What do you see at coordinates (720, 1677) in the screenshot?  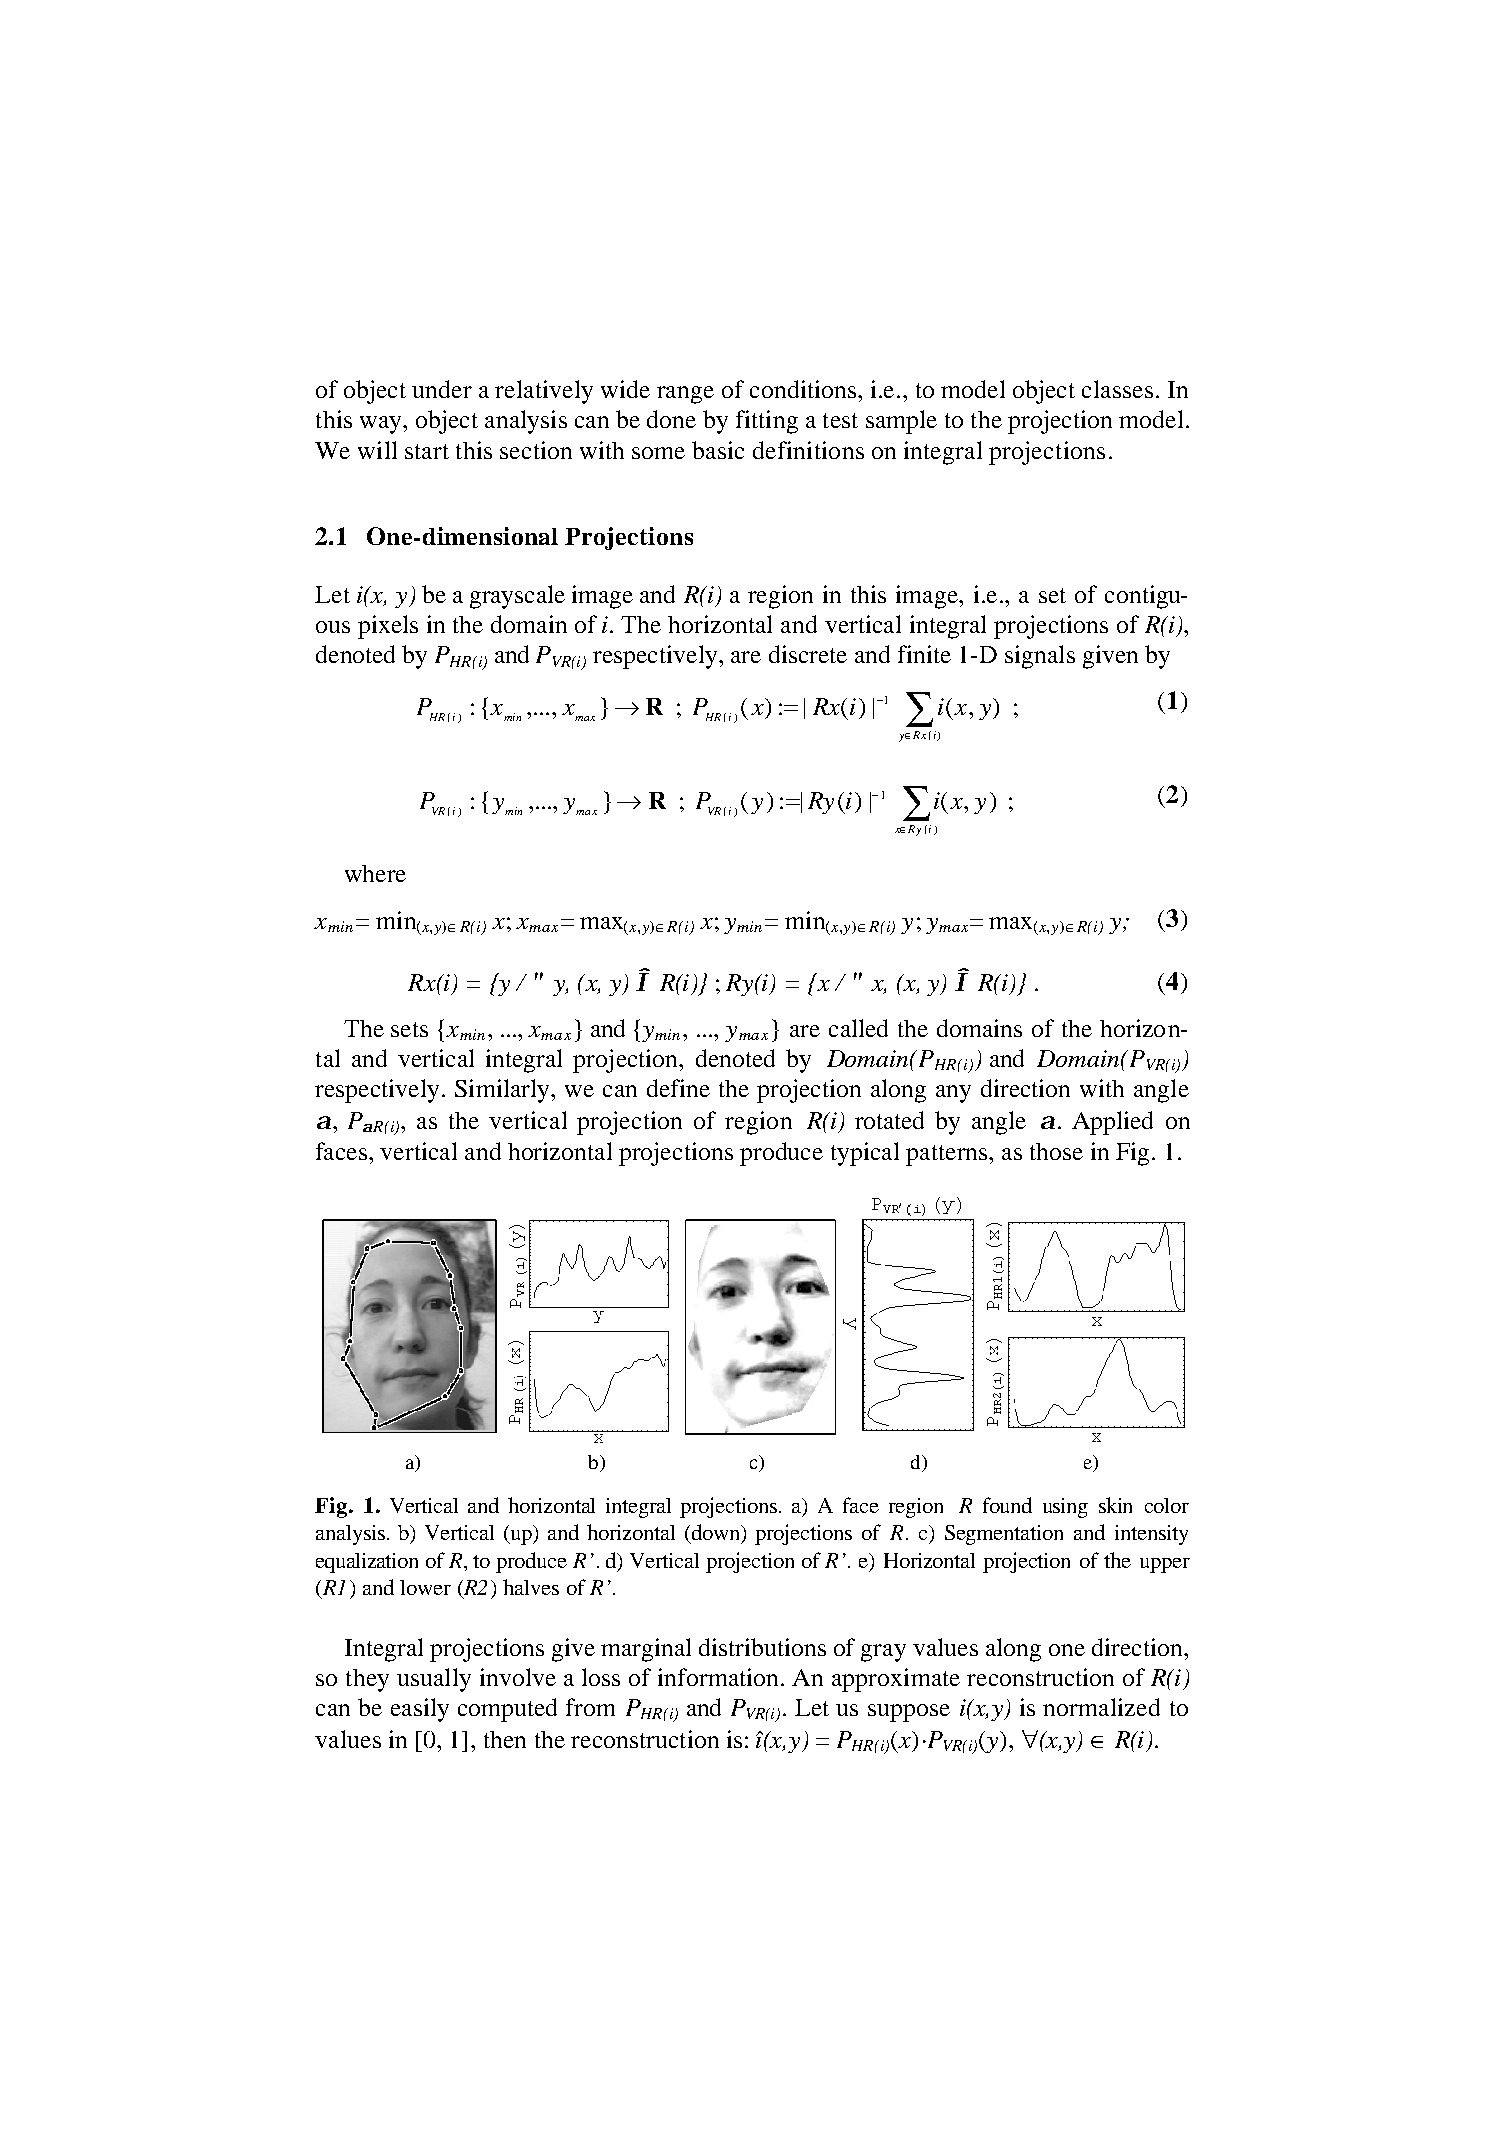 I see `information` at bounding box center [720, 1677].
